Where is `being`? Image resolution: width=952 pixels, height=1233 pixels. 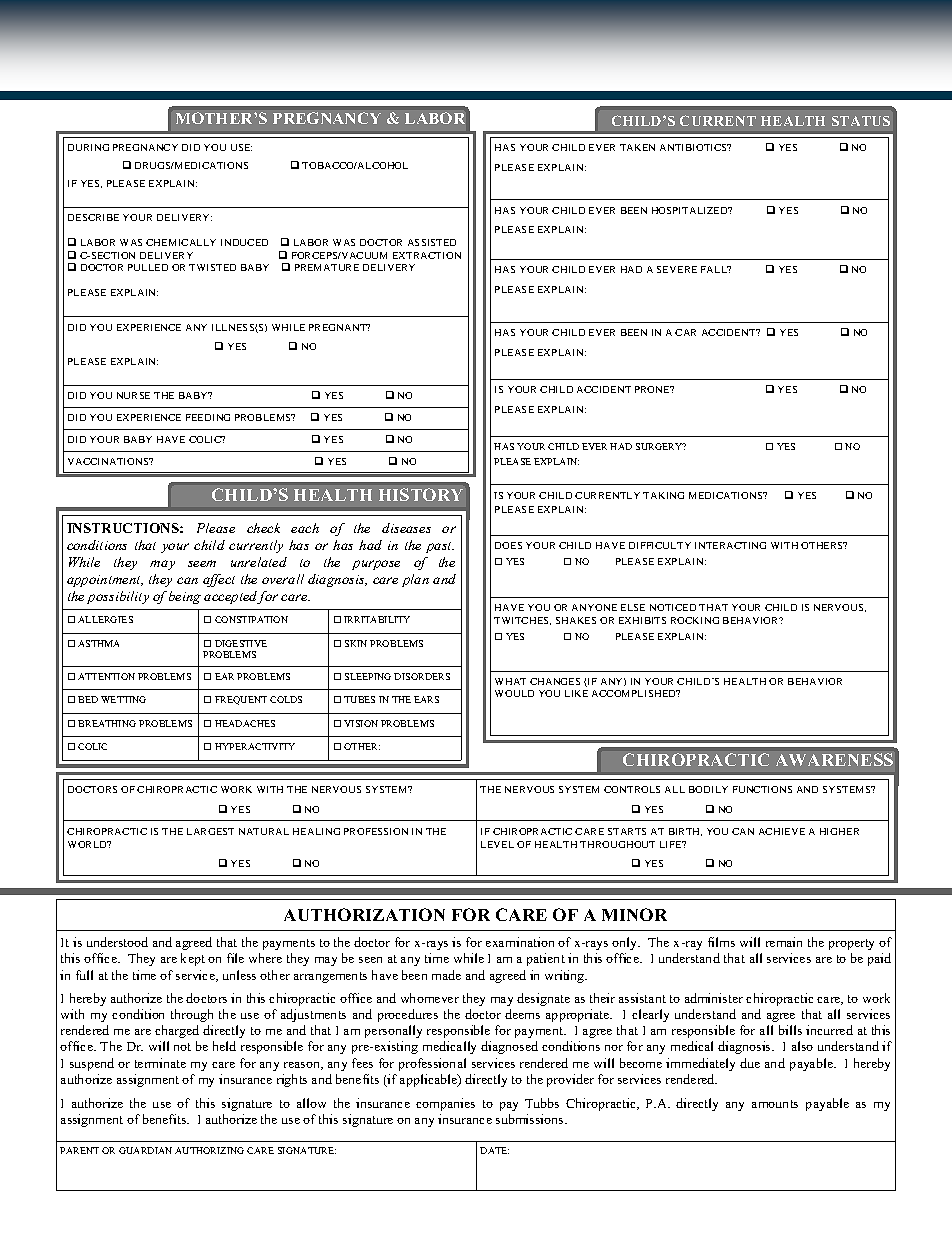
being is located at coordinates (185, 597).
